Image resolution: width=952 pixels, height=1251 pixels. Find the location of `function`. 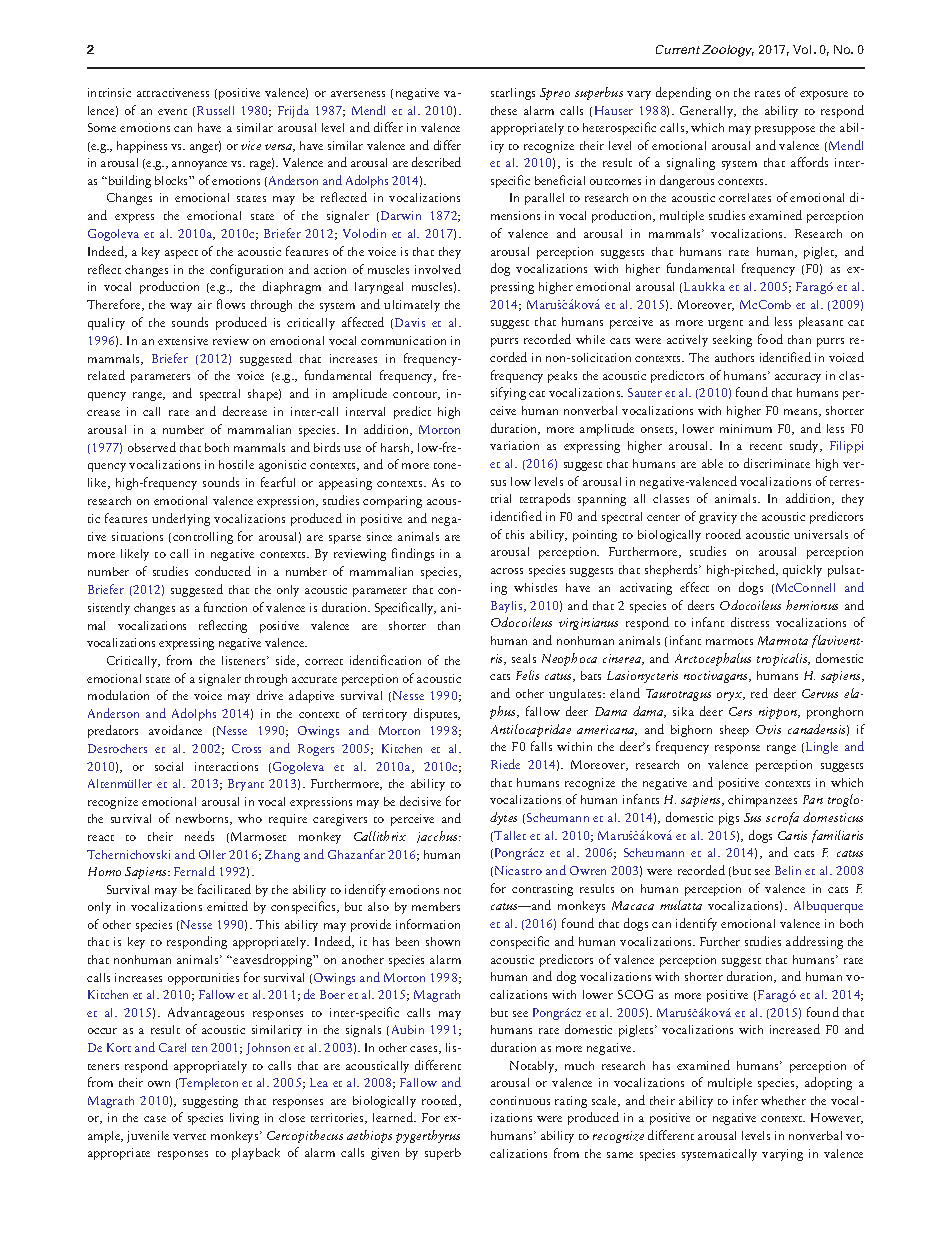

function is located at coordinates (225, 607).
